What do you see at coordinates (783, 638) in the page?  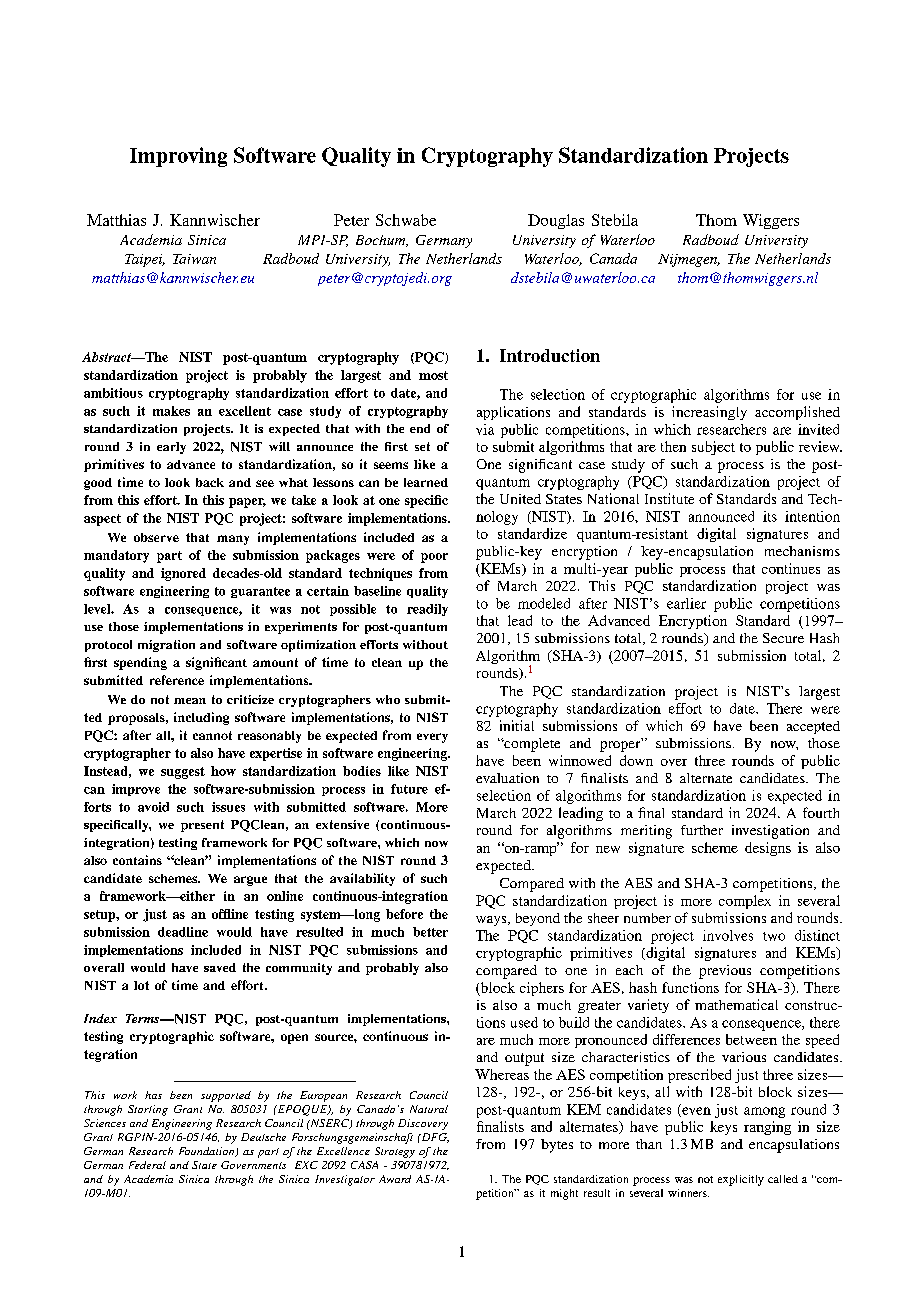 I see `Secure` at bounding box center [783, 638].
